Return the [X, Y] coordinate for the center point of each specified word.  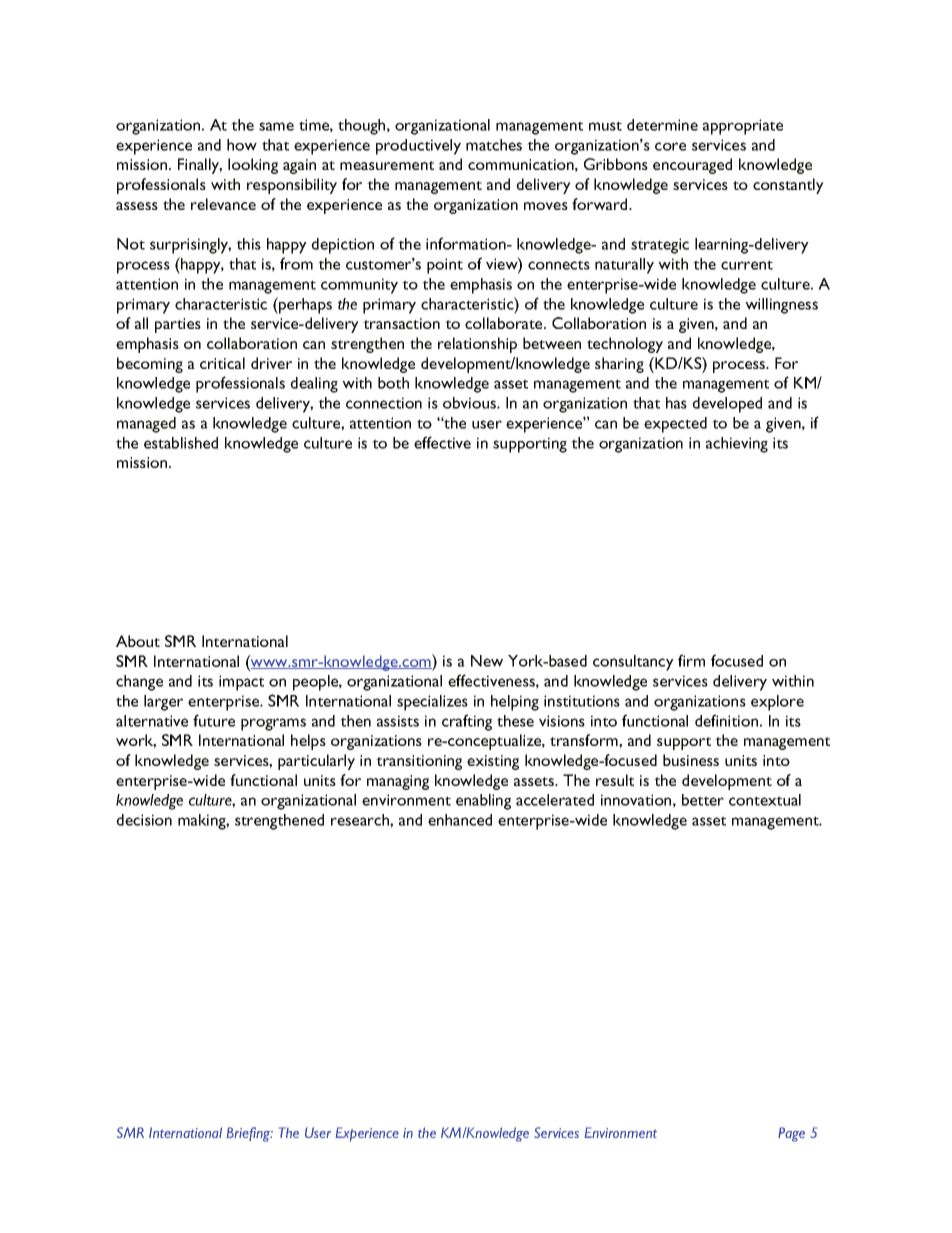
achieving [737, 445]
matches [494, 145]
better [703, 800]
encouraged [692, 166]
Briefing [249, 1134]
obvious [470, 403]
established [181, 443]
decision [144, 820]
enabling [483, 802]
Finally [200, 166]
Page [791, 1134]
